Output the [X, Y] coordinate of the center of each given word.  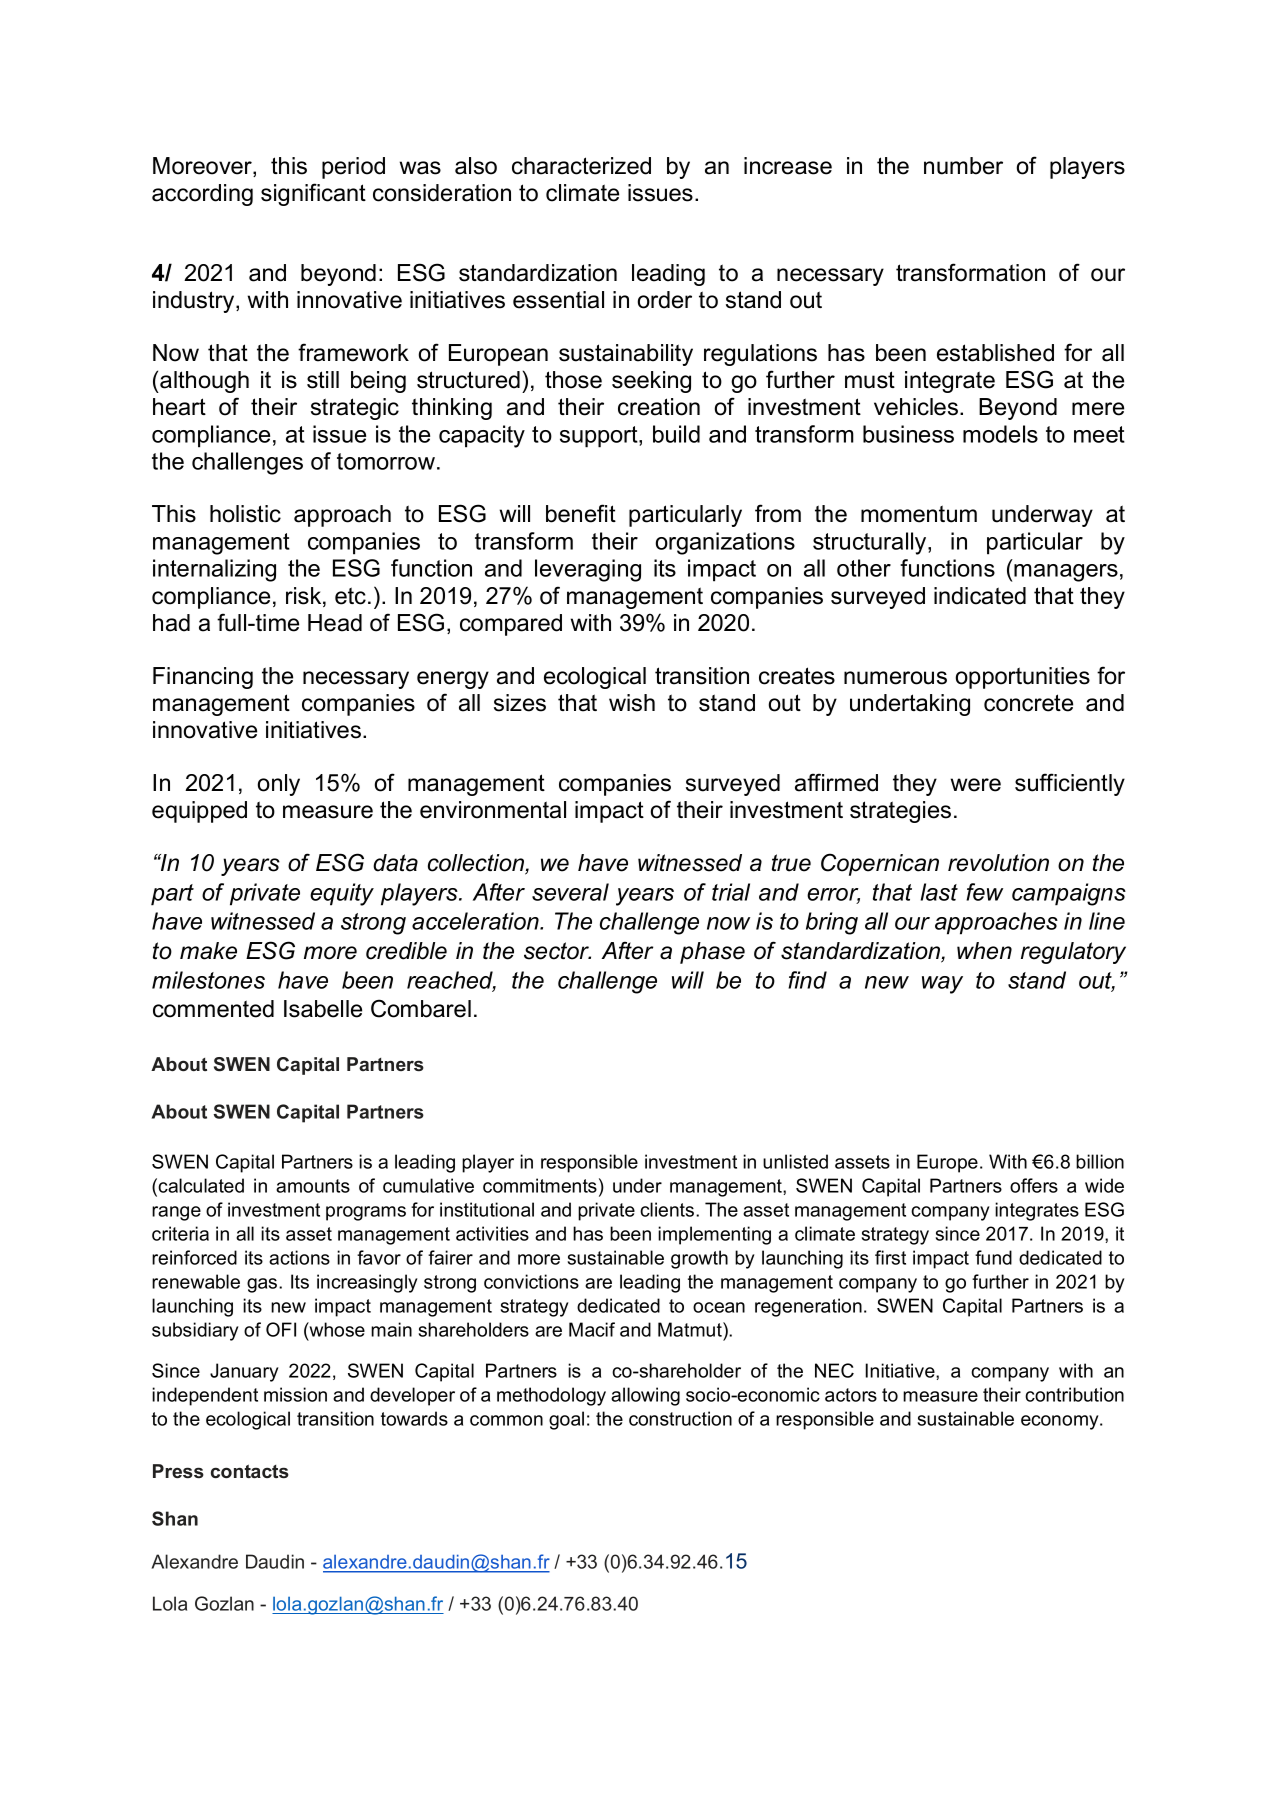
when [984, 951]
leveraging [588, 570]
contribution [1074, 1394]
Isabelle [323, 1009]
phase [712, 953]
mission [295, 1394]
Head [335, 623]
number [963, 166]
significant [313, 194]
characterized [581, 166]
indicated [980, 596]
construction [680, 1418]
